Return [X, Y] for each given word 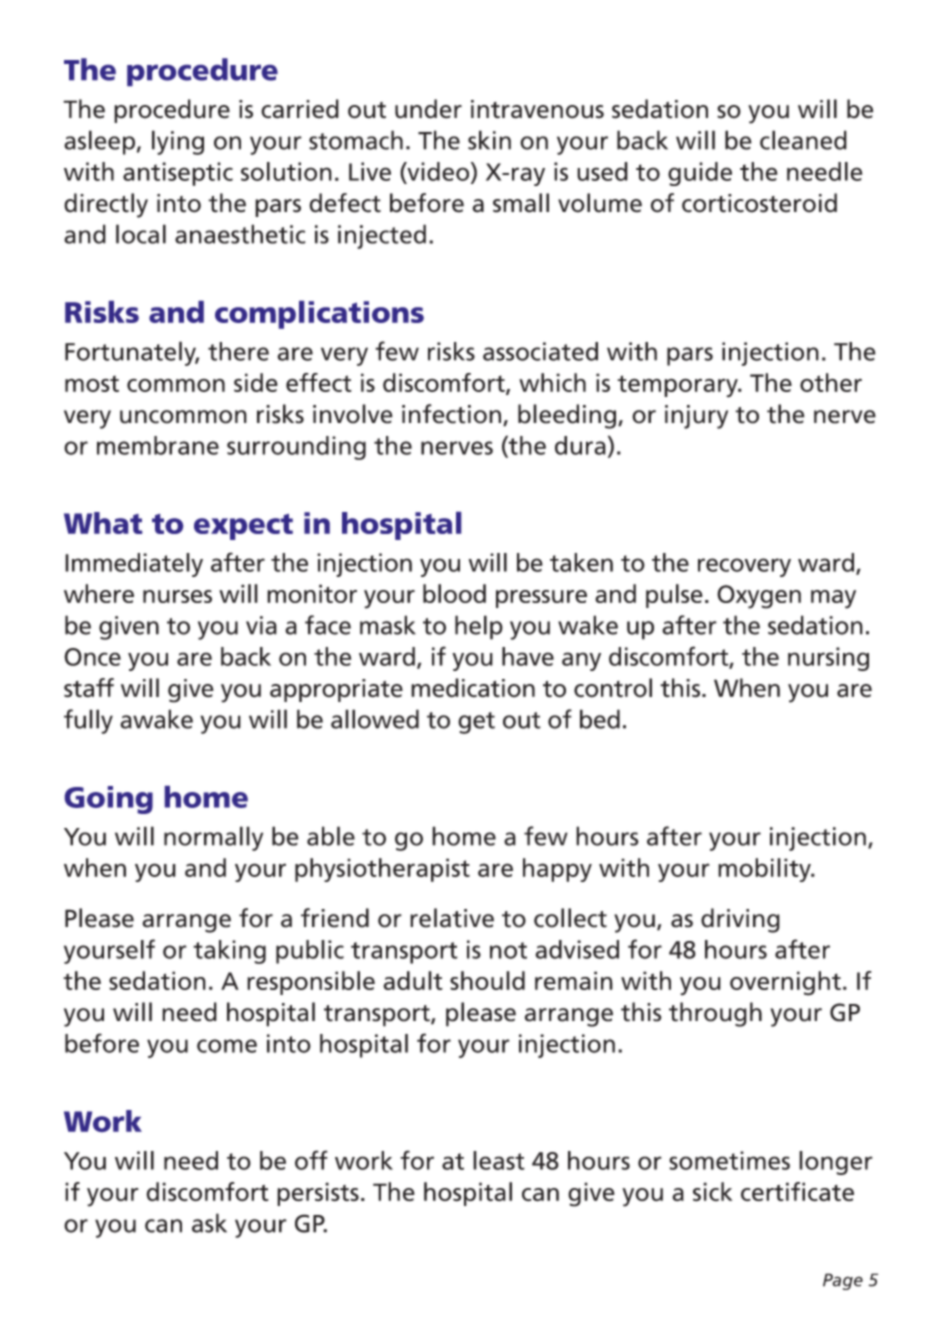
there [238, 351]
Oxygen [759, 597]
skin [489, 140]
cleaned [803, 140]
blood [454, 593]
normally [213, 838]
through [715, 1014]
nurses [177, 596]
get [476, 723]
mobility [765, 870]
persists [318, 1194]
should [487, 980]
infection [451, 414]
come [227, 1046]
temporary [678, 386]
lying [178, 142]
